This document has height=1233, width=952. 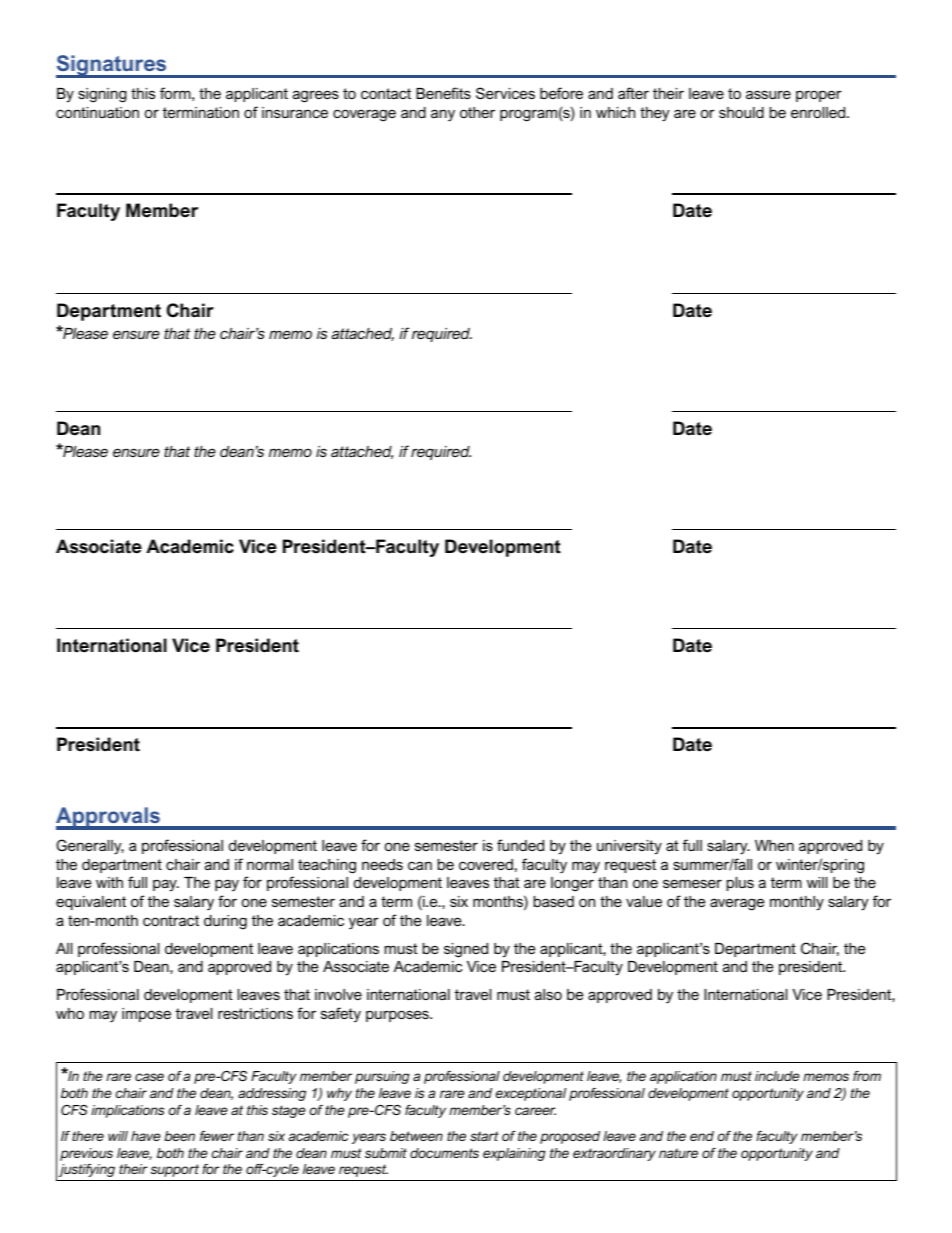 What do you see at coordinates (295, 112) in the document?
I see `insurance` at bounding box center [295, 112].
